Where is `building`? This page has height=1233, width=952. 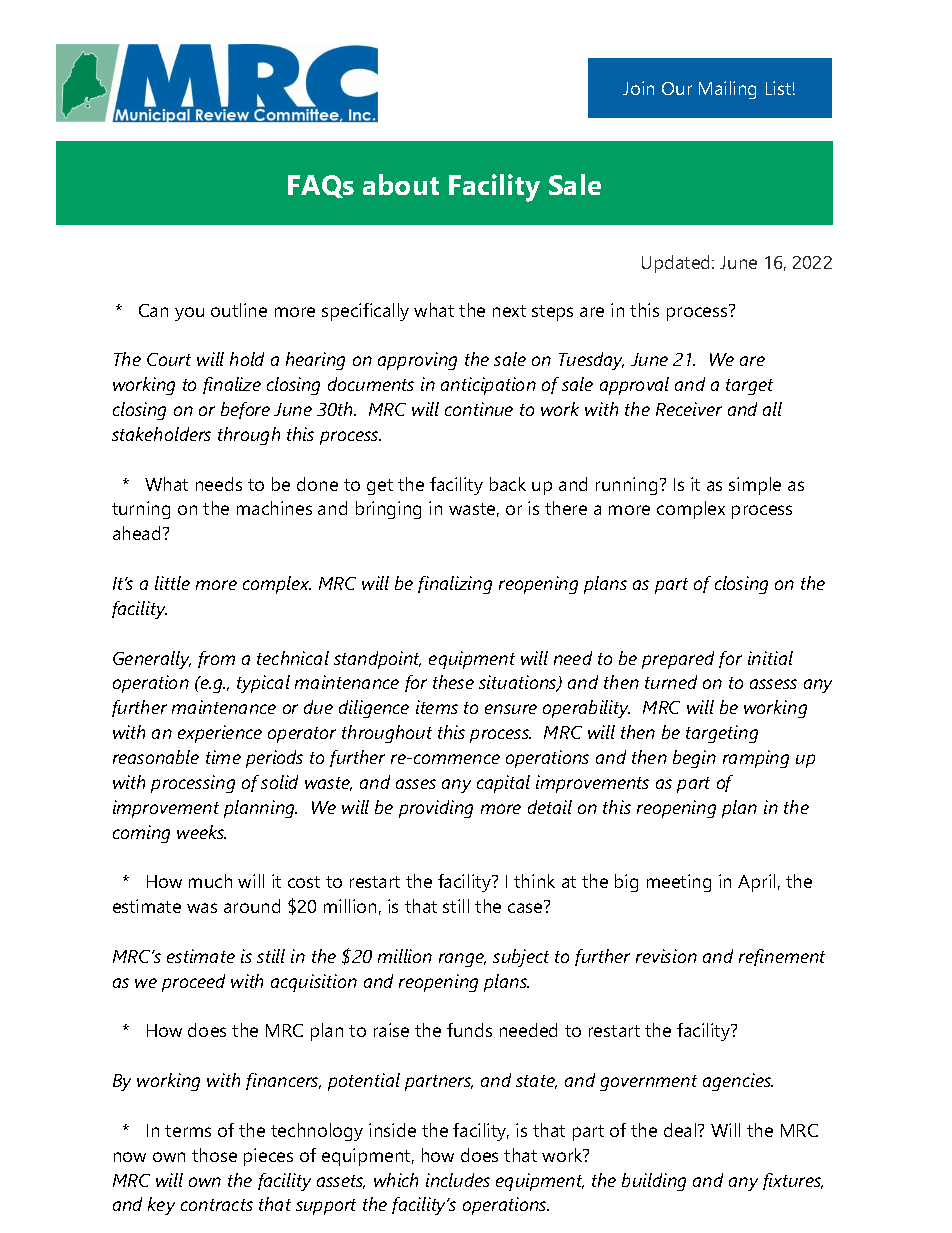 building is located at coordinates (654, 1182).
